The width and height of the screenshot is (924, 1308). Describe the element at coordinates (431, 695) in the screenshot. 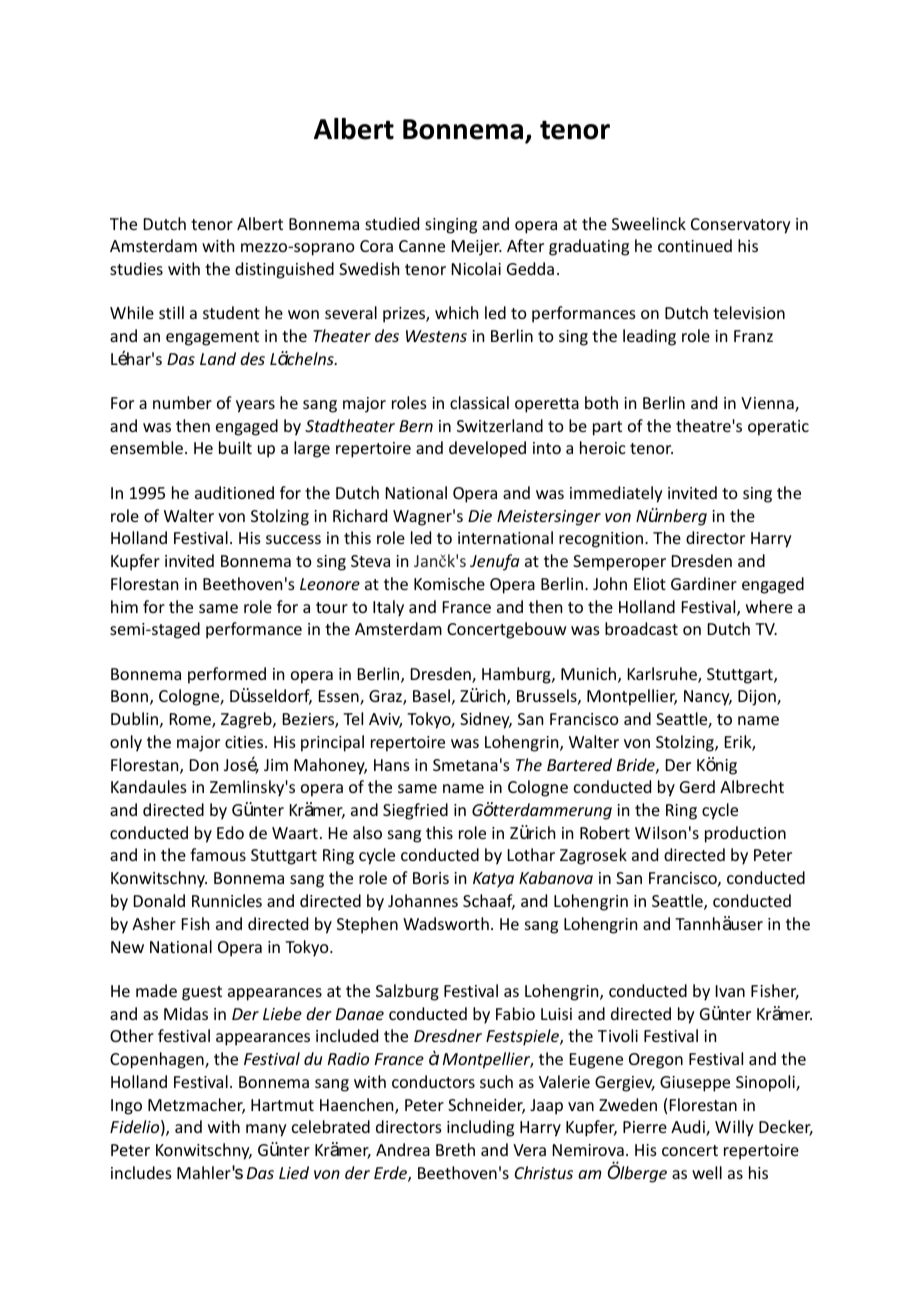

I see `Basel` at that location.
